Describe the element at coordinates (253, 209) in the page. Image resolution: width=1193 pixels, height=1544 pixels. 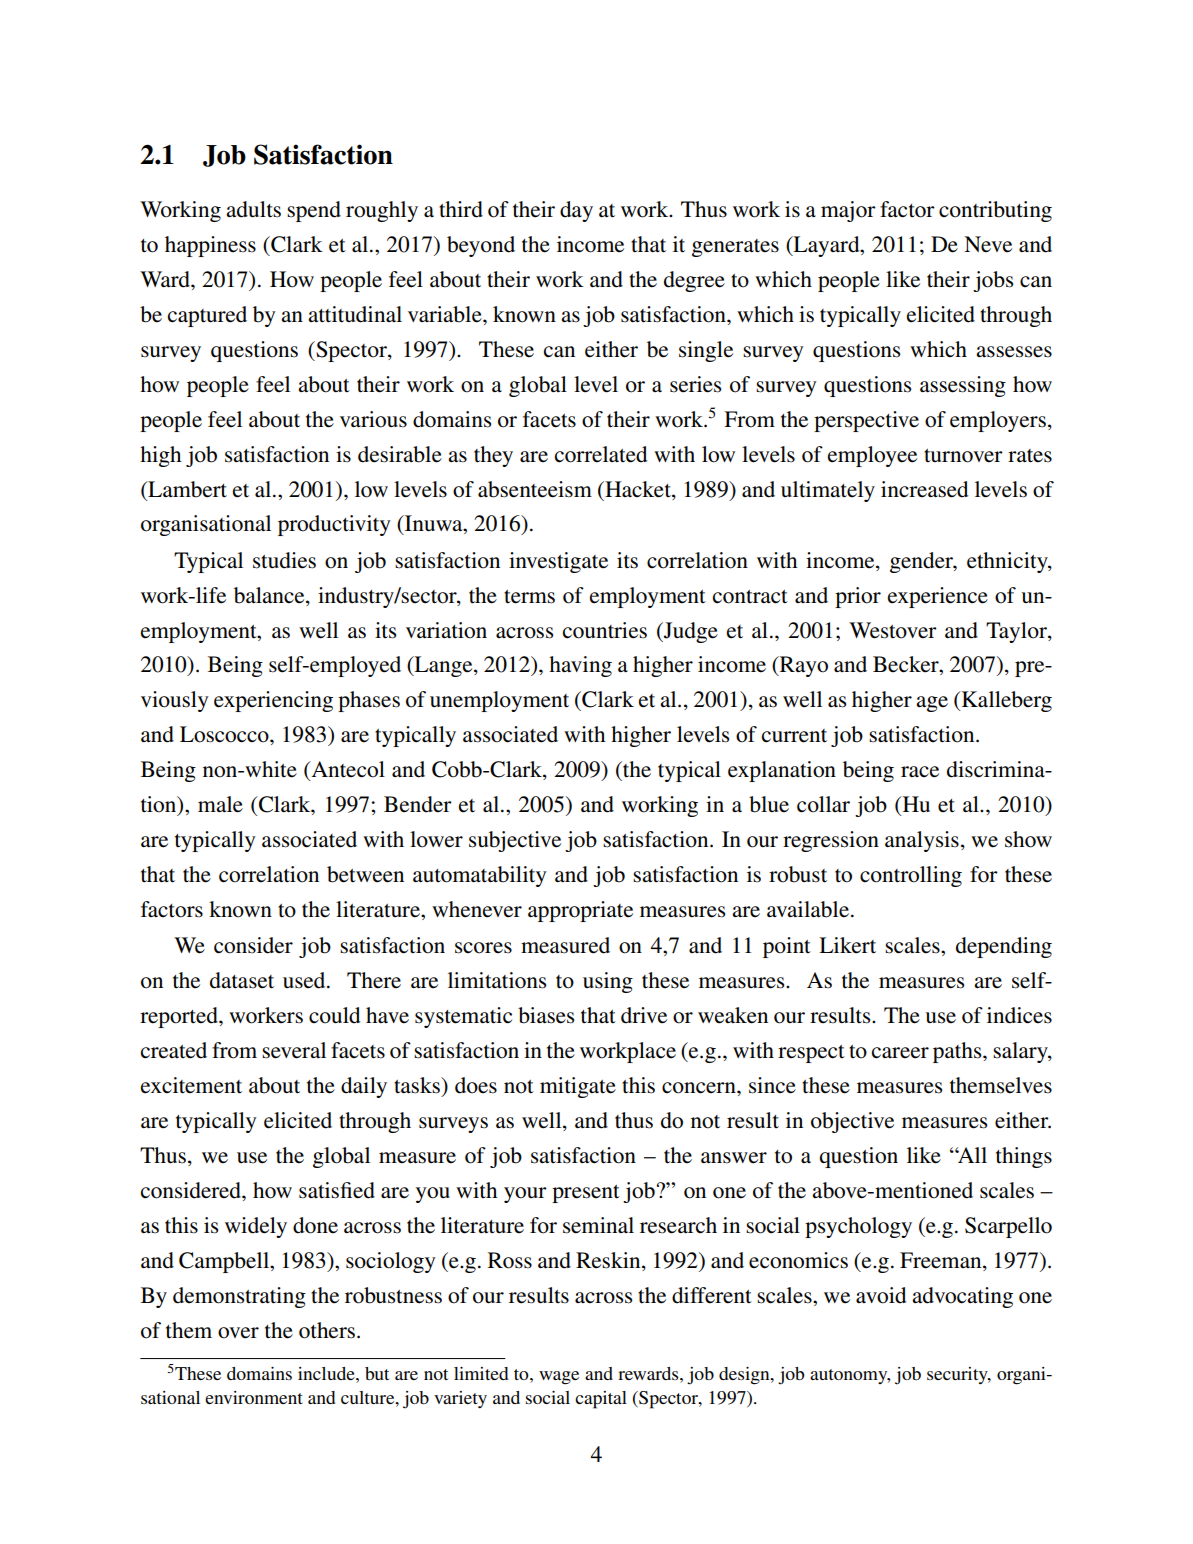
I see `adults` at that location.
